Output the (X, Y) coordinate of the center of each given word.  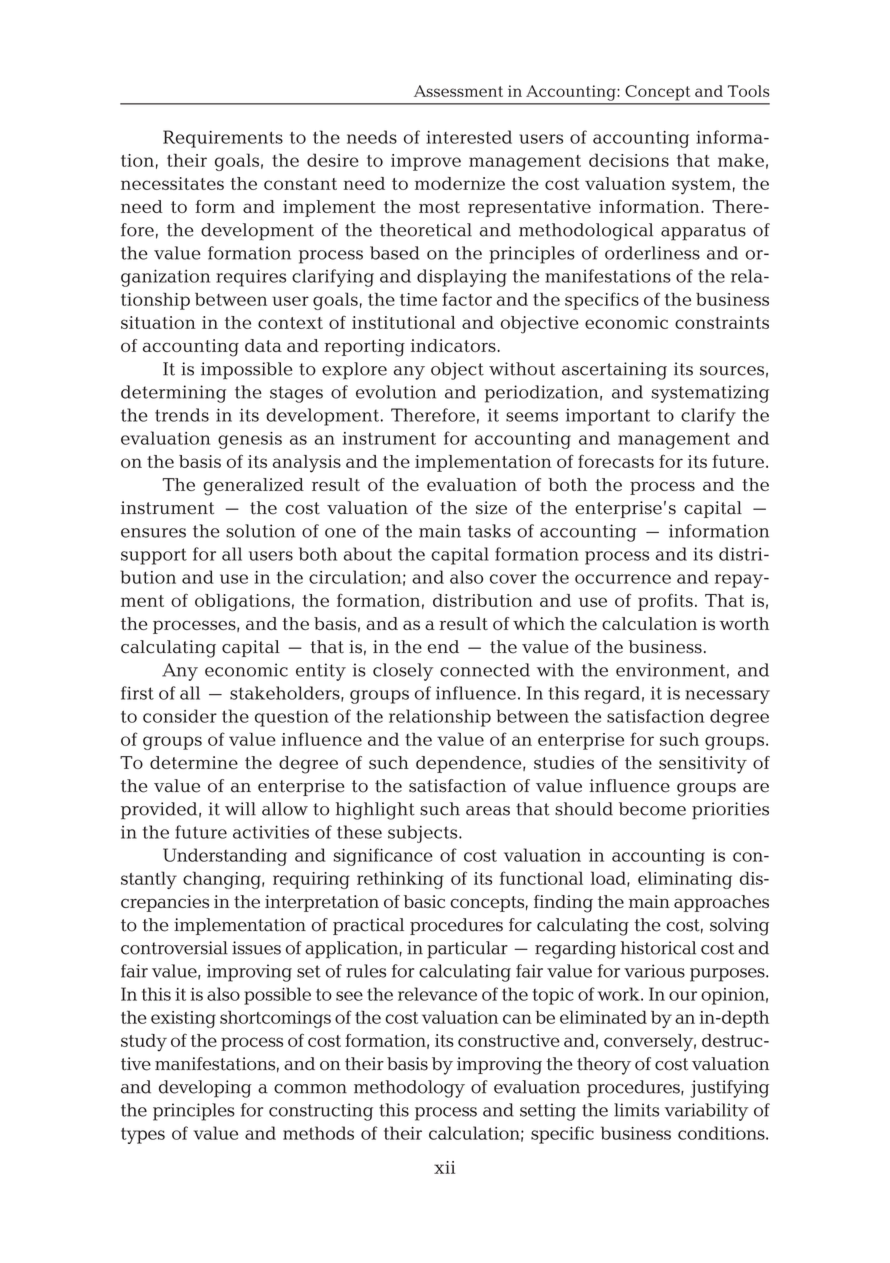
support (154, 556)
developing (205, 1089)
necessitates (172, 183)
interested (469, 137)
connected (485, 670)
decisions (629, 160)
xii (444, 1167)
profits (665, 602)
